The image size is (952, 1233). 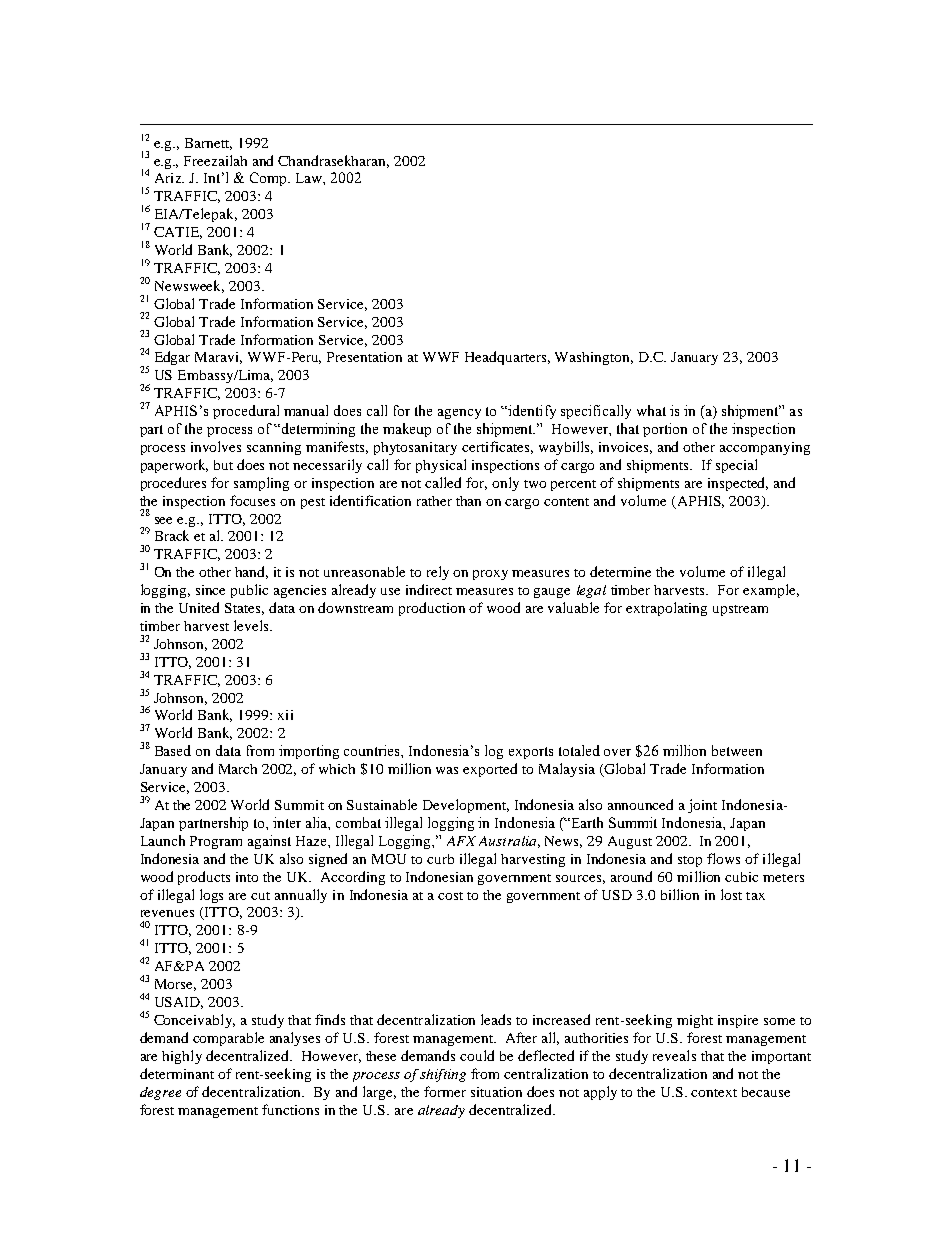 I want to click on Washington, so click(x=594, y=358).
